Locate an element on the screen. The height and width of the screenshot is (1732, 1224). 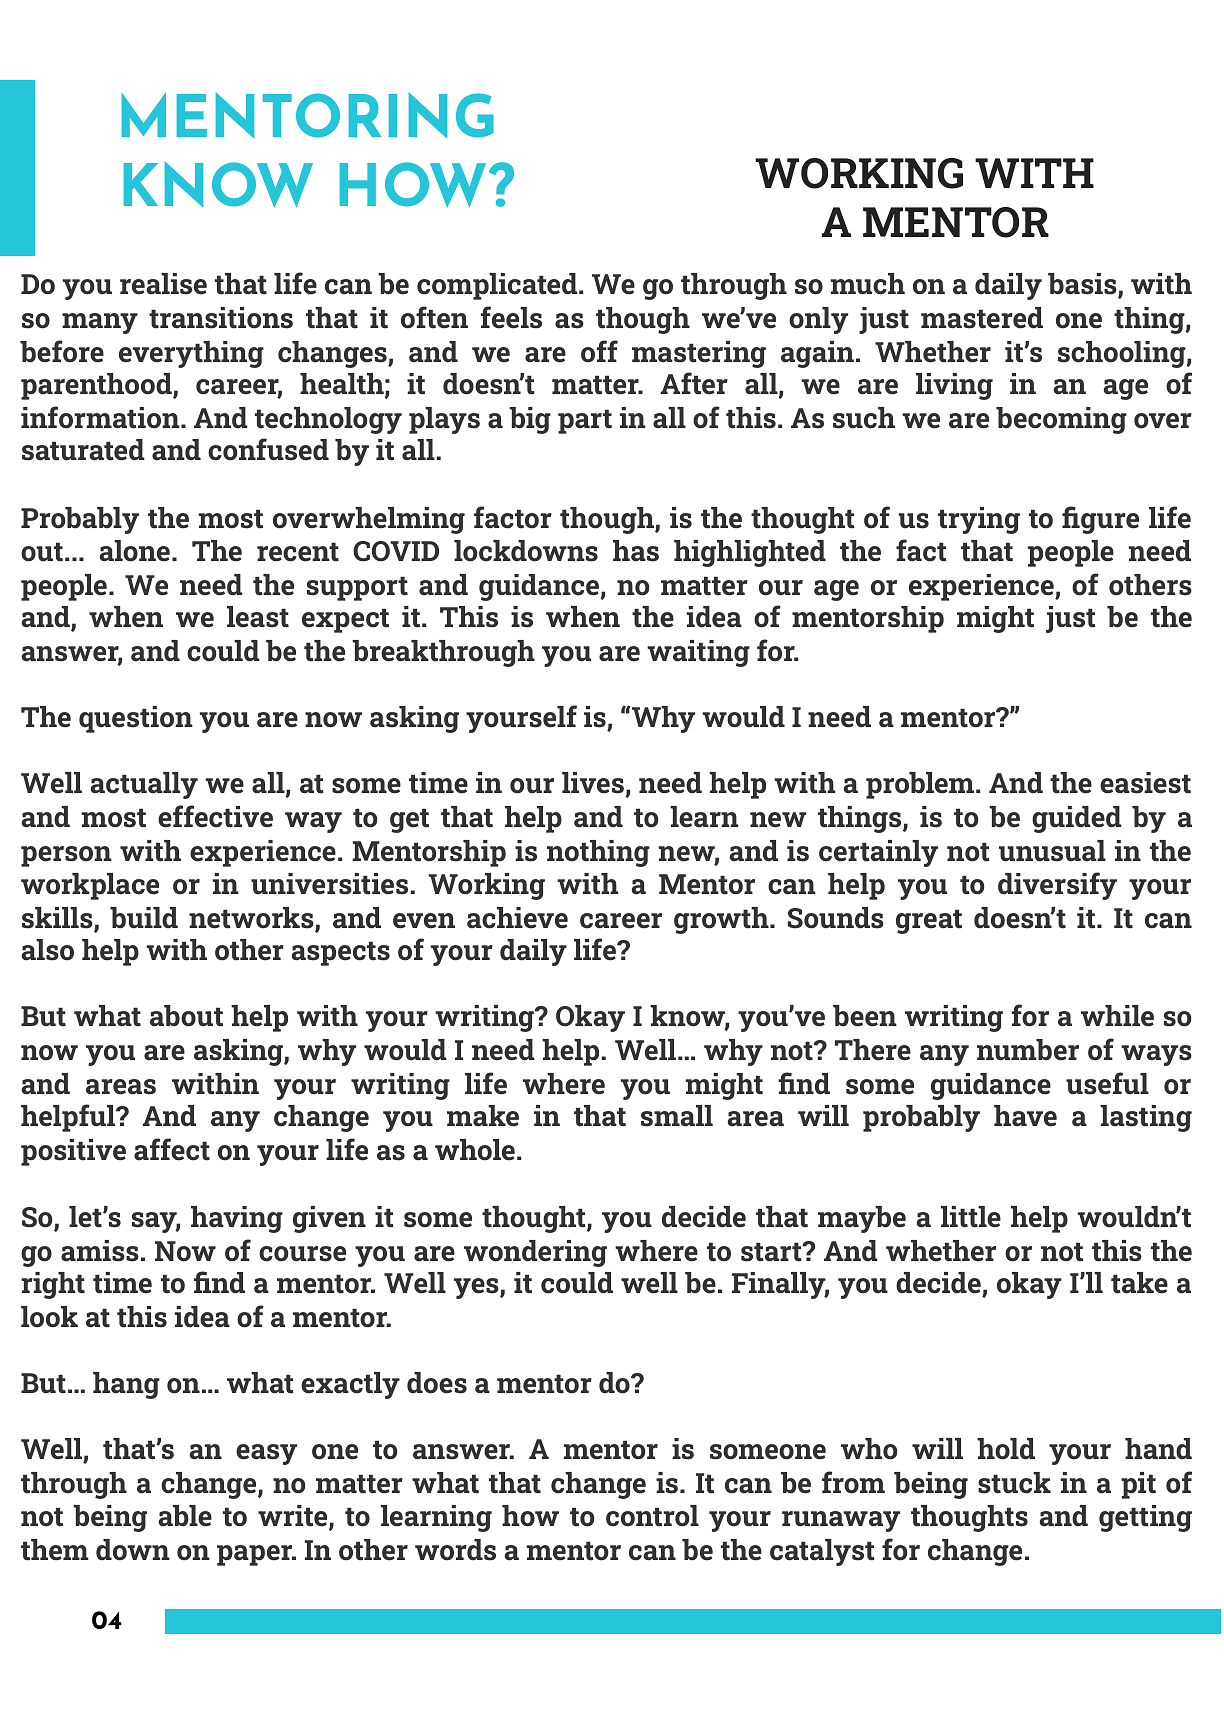
mastered is located at coordinates (982, 318).
